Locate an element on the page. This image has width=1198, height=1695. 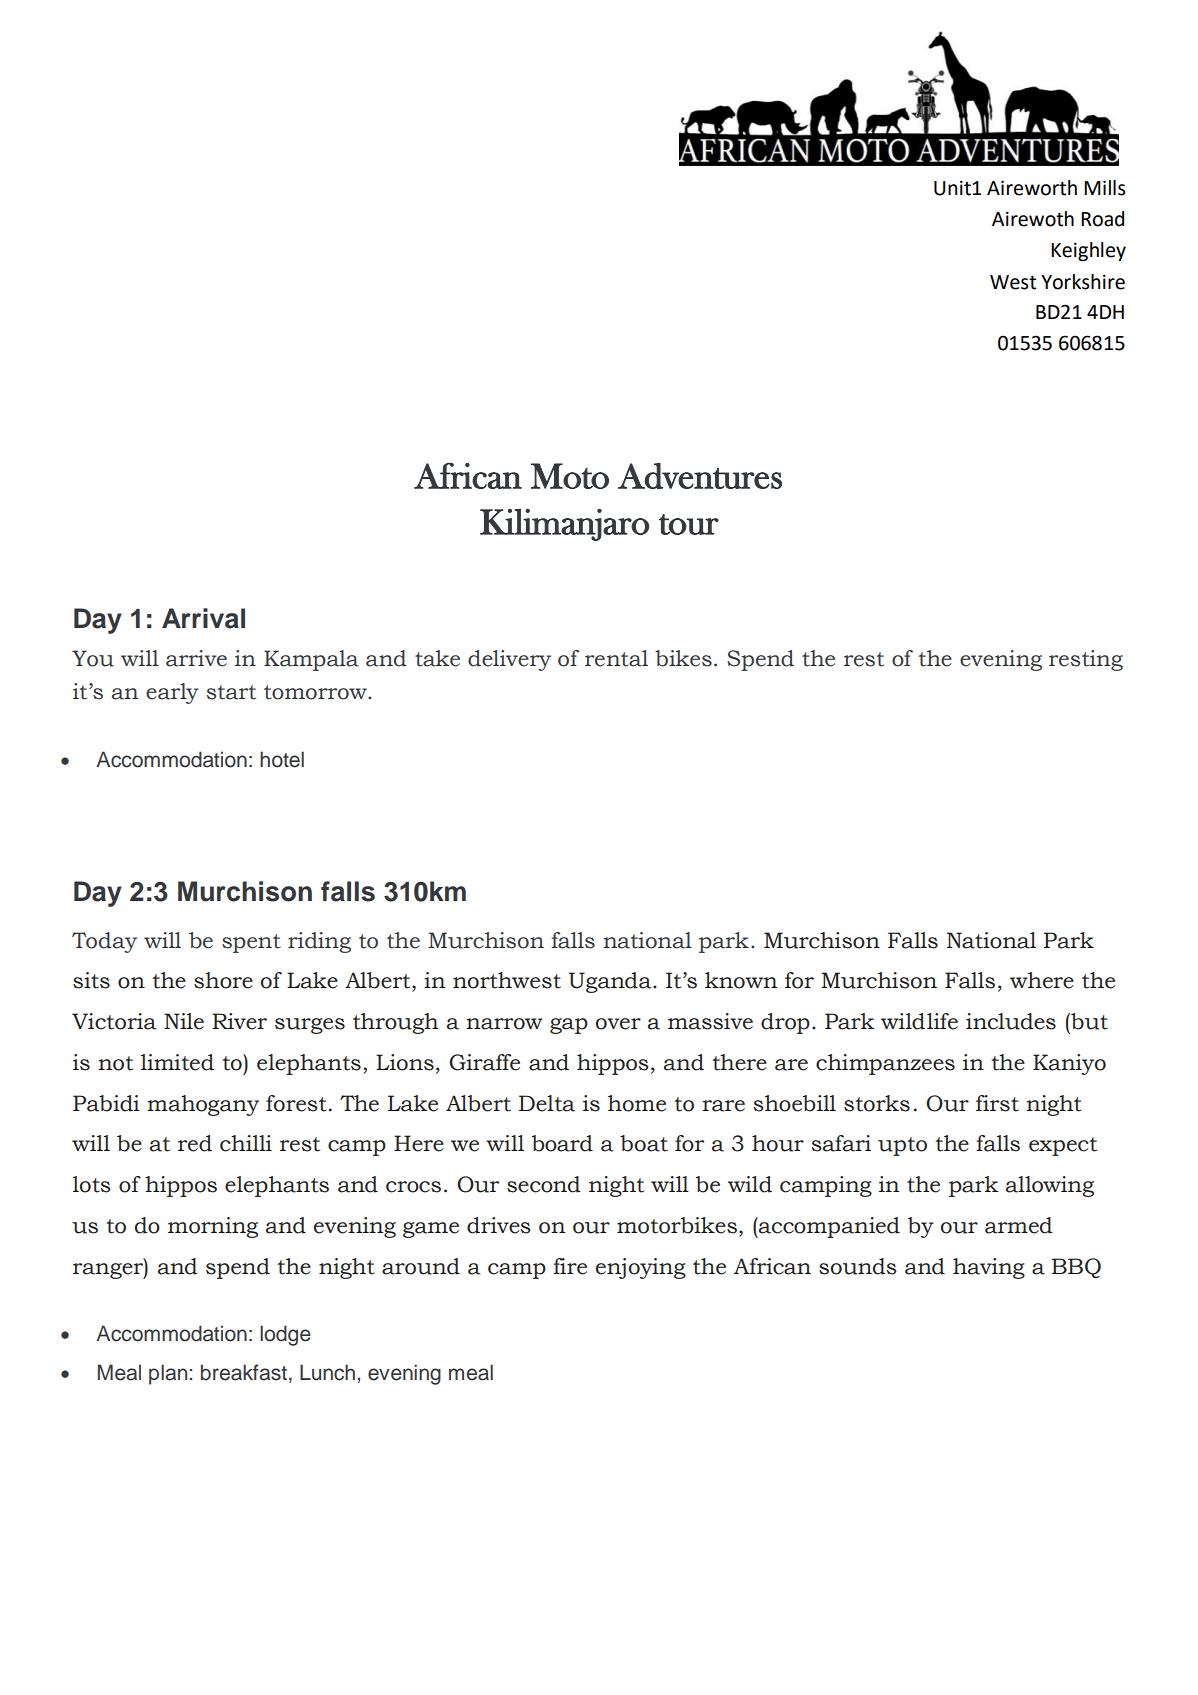
rental is located at coordinates (616, 658).
